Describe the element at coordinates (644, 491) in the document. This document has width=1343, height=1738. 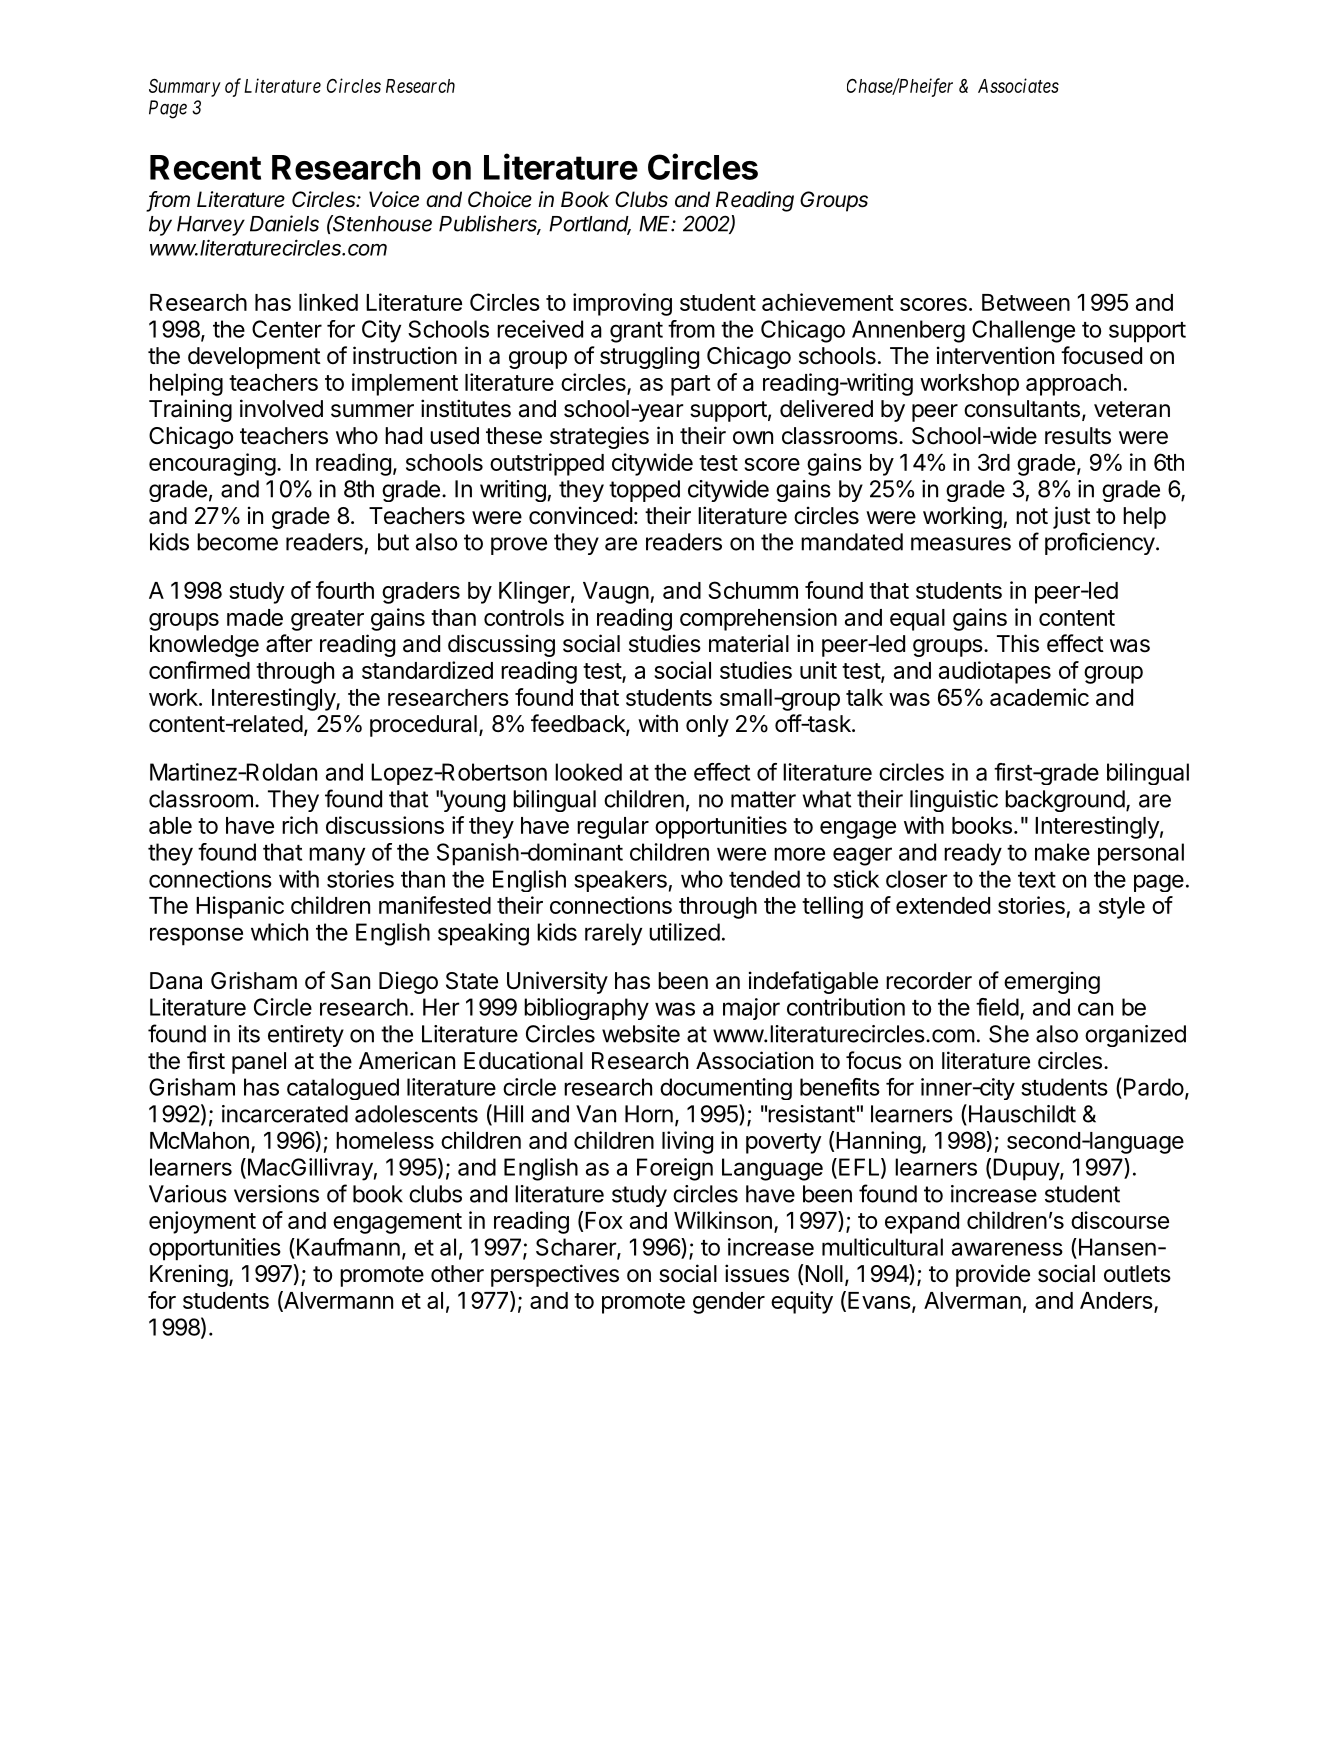
I see `topped` at that location.
